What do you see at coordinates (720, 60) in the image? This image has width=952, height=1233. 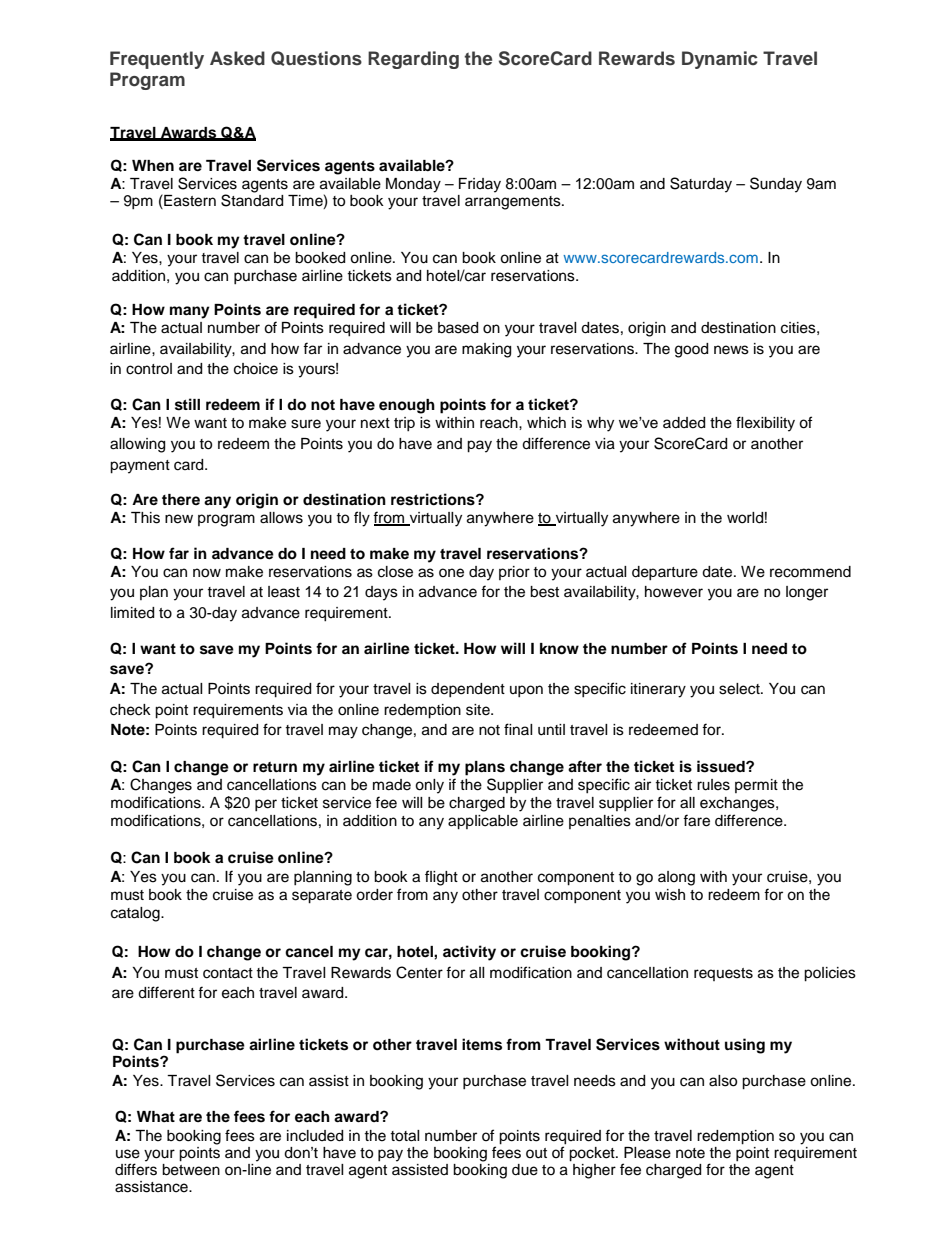 I see `Dynamic` at bounding box center [720, 60].
